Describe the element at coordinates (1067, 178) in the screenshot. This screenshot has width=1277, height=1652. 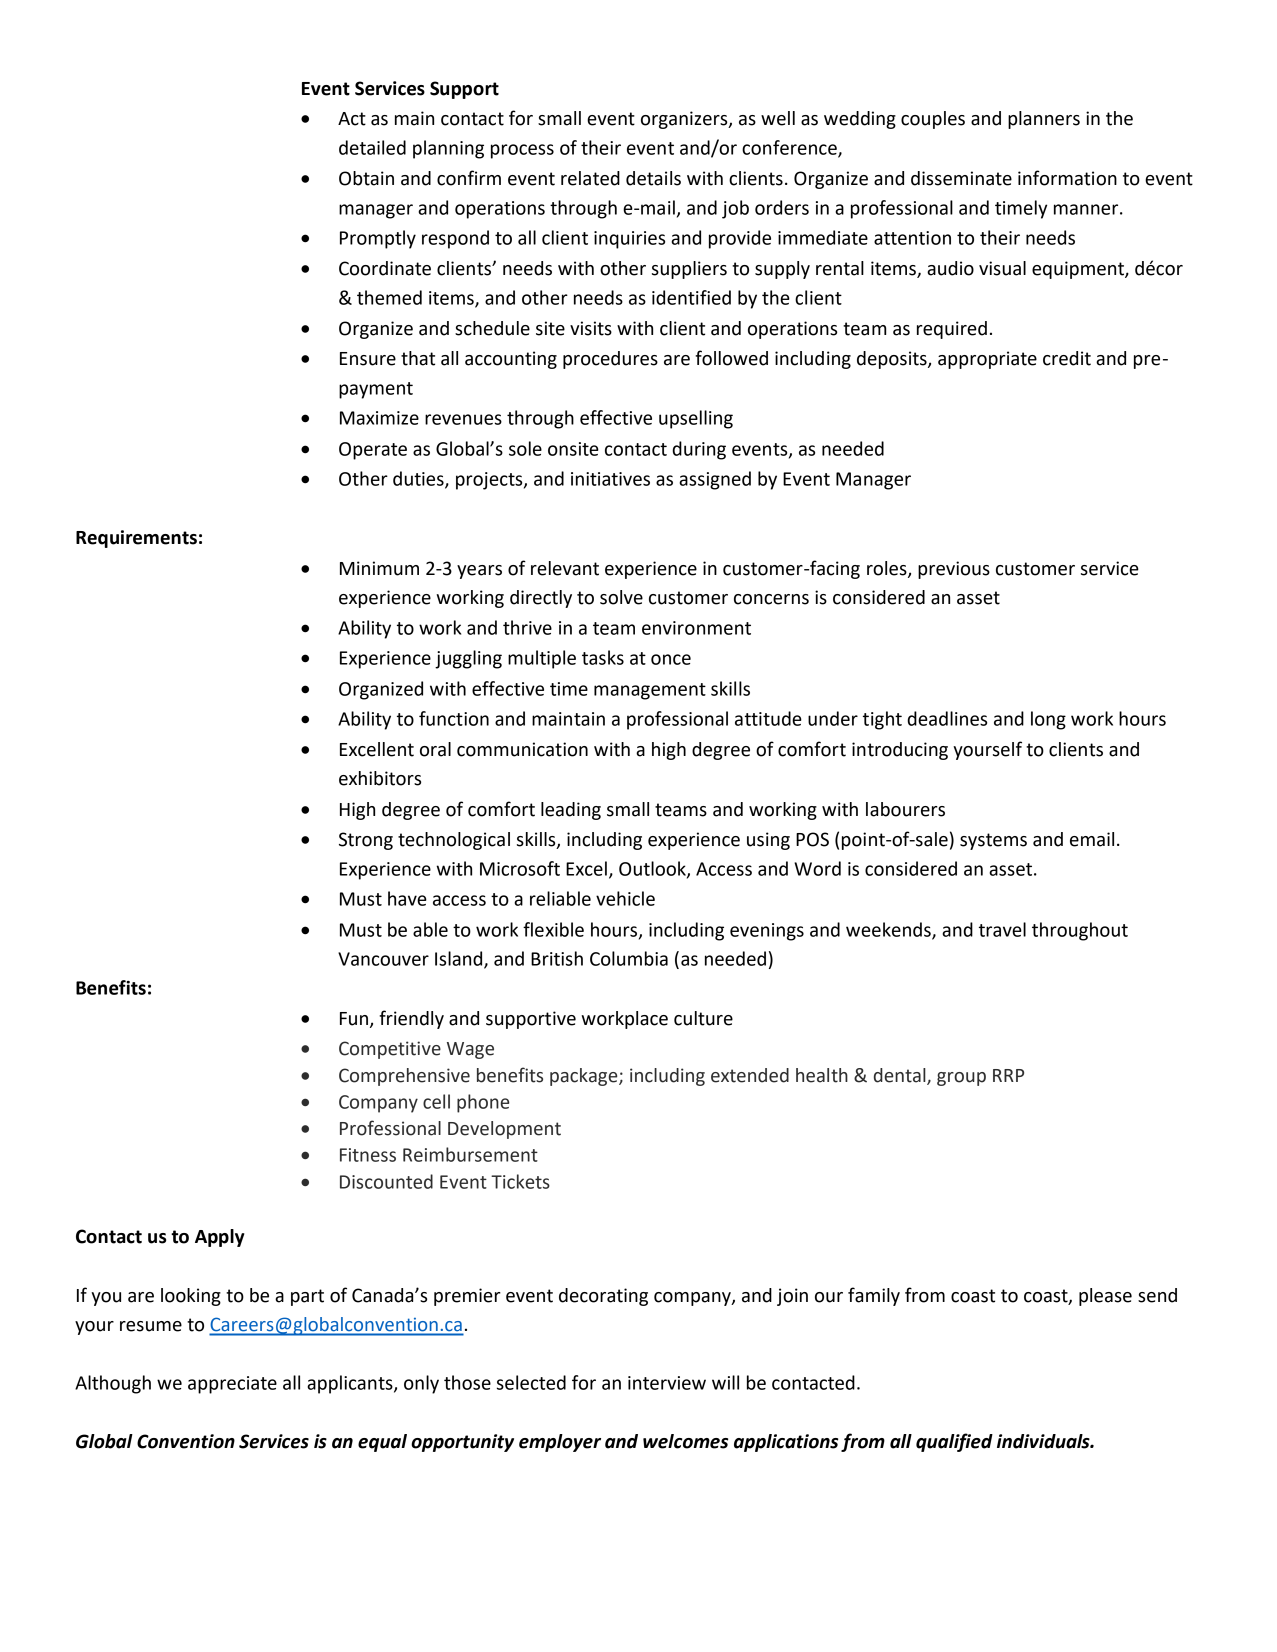
I see `information` at that location.
